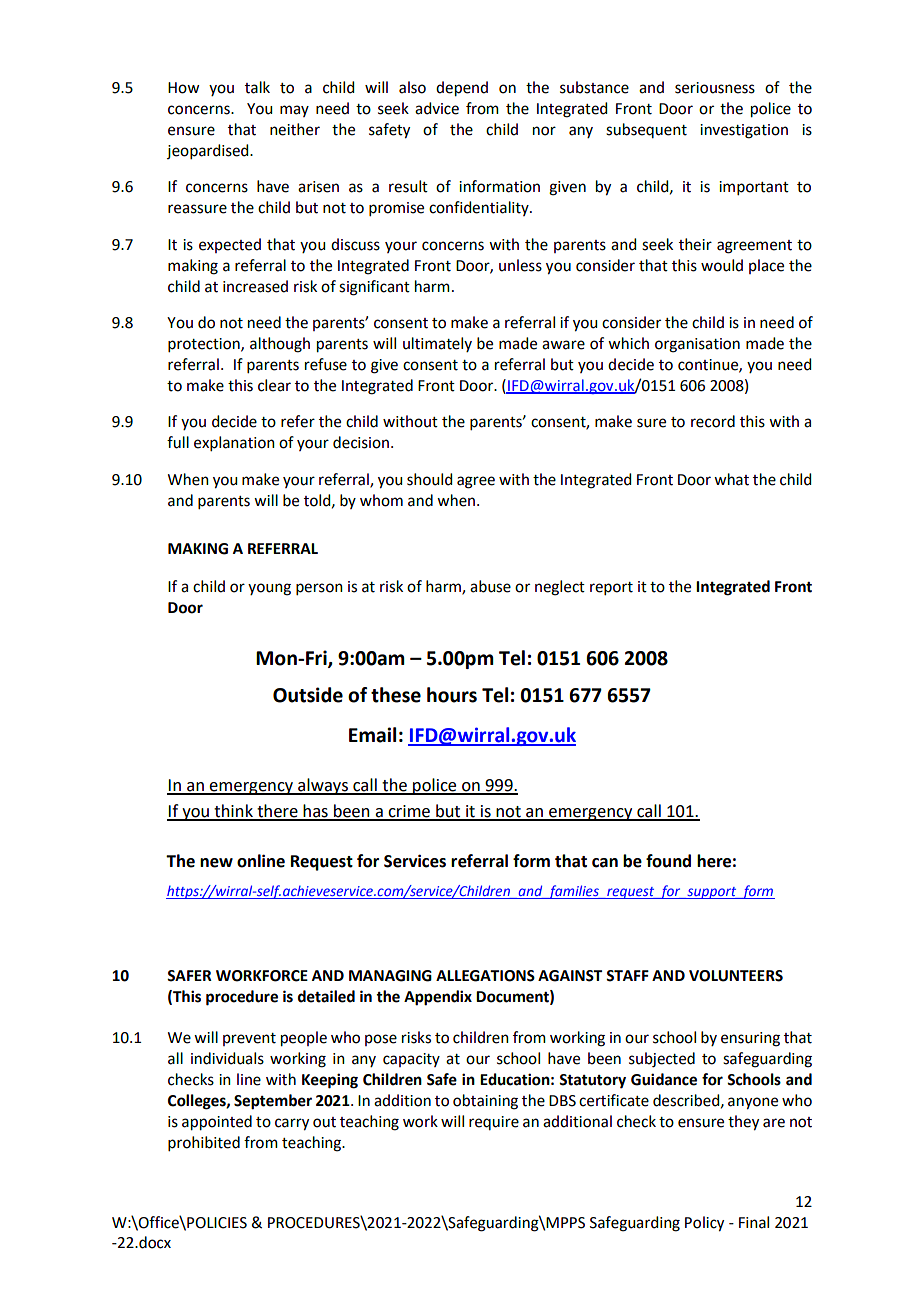 Image resolution: width=924 pixels, height=1308 pixels. What do you see at coordinates (611, 588) in the document?
I see `report` at bounding box center [611, 588].
